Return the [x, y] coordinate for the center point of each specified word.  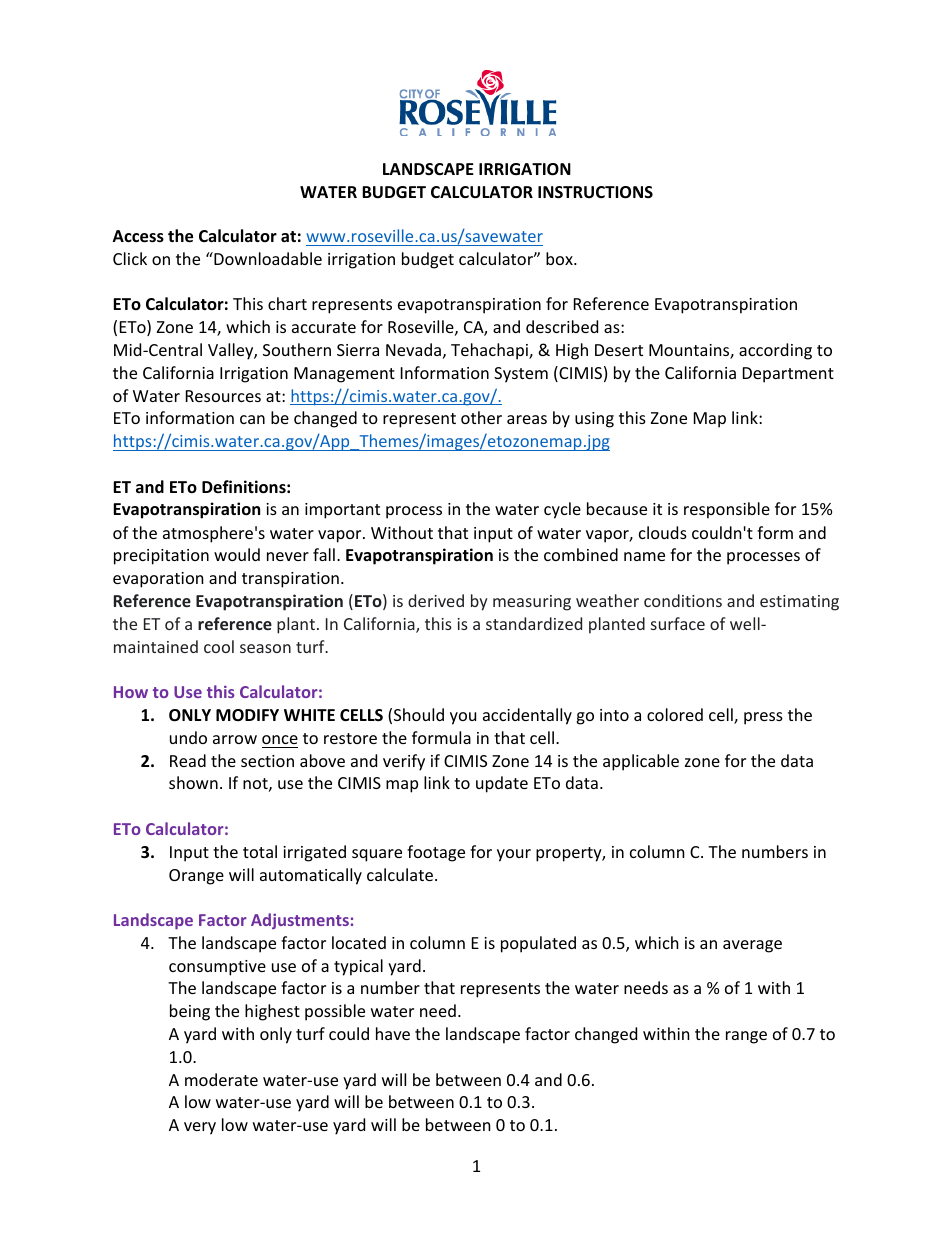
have [393, 1033]
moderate [221, 1079]
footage [436, 853]
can [252, 419]
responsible [727, 510]
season [265, 648]
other [481, 417]
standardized [534, 623]
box [560, 258]
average [752, 946]
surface [678, 623]
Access [138, 236]
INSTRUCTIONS [595, 192]
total [260, 851]
